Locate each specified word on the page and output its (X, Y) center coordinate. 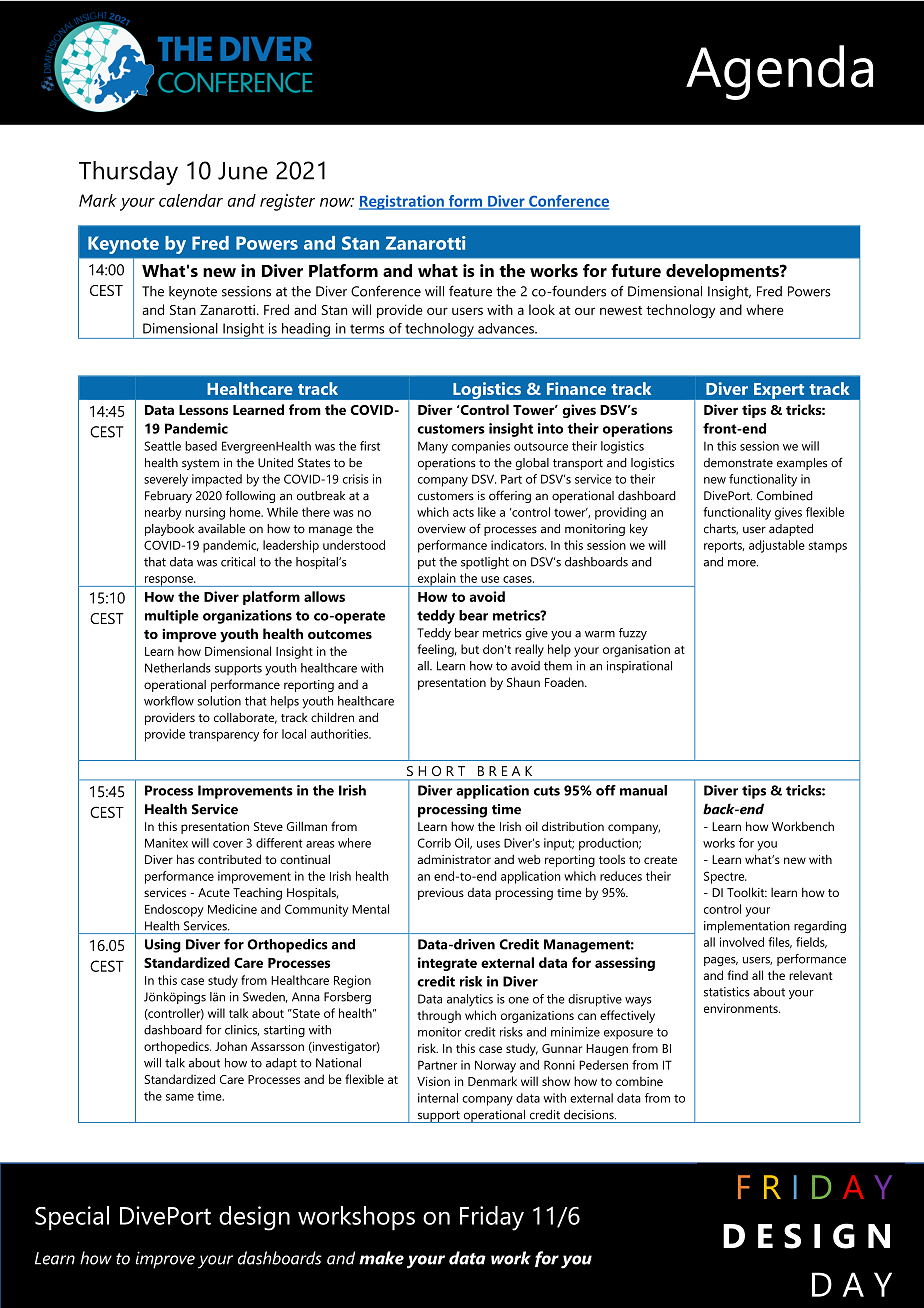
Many (433, 447)
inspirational (639, 667)
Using (163, 946)
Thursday (128, 173)
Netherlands (178, 668)
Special (72, 1218)
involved (742, 942)
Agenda (779, 72)
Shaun (523, 682)
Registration (402, 202)
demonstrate (738, 463)
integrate (447, 964)
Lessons (203, 410)
